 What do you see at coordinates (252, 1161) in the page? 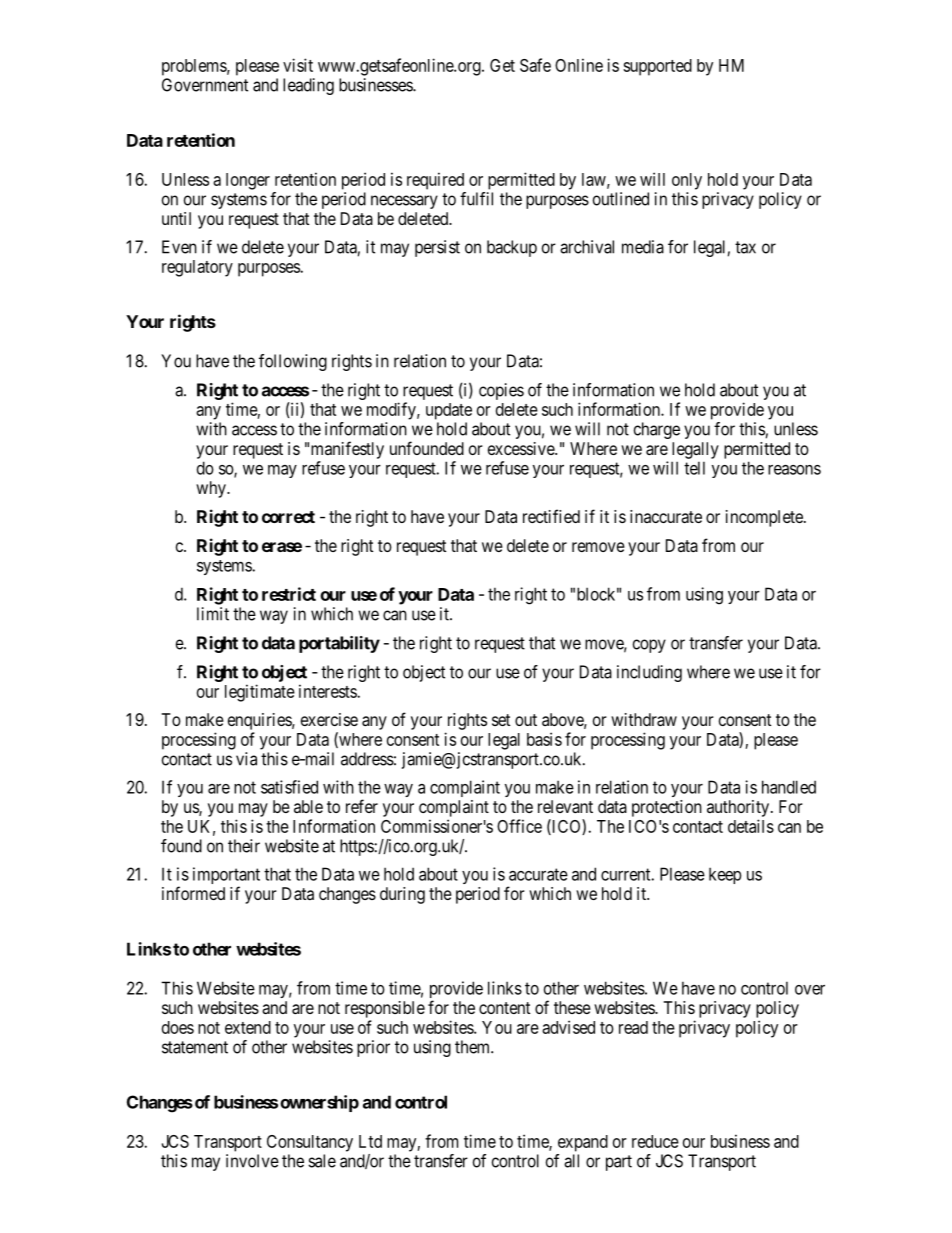
I see `involve` at bounding box center [252, 1161].
